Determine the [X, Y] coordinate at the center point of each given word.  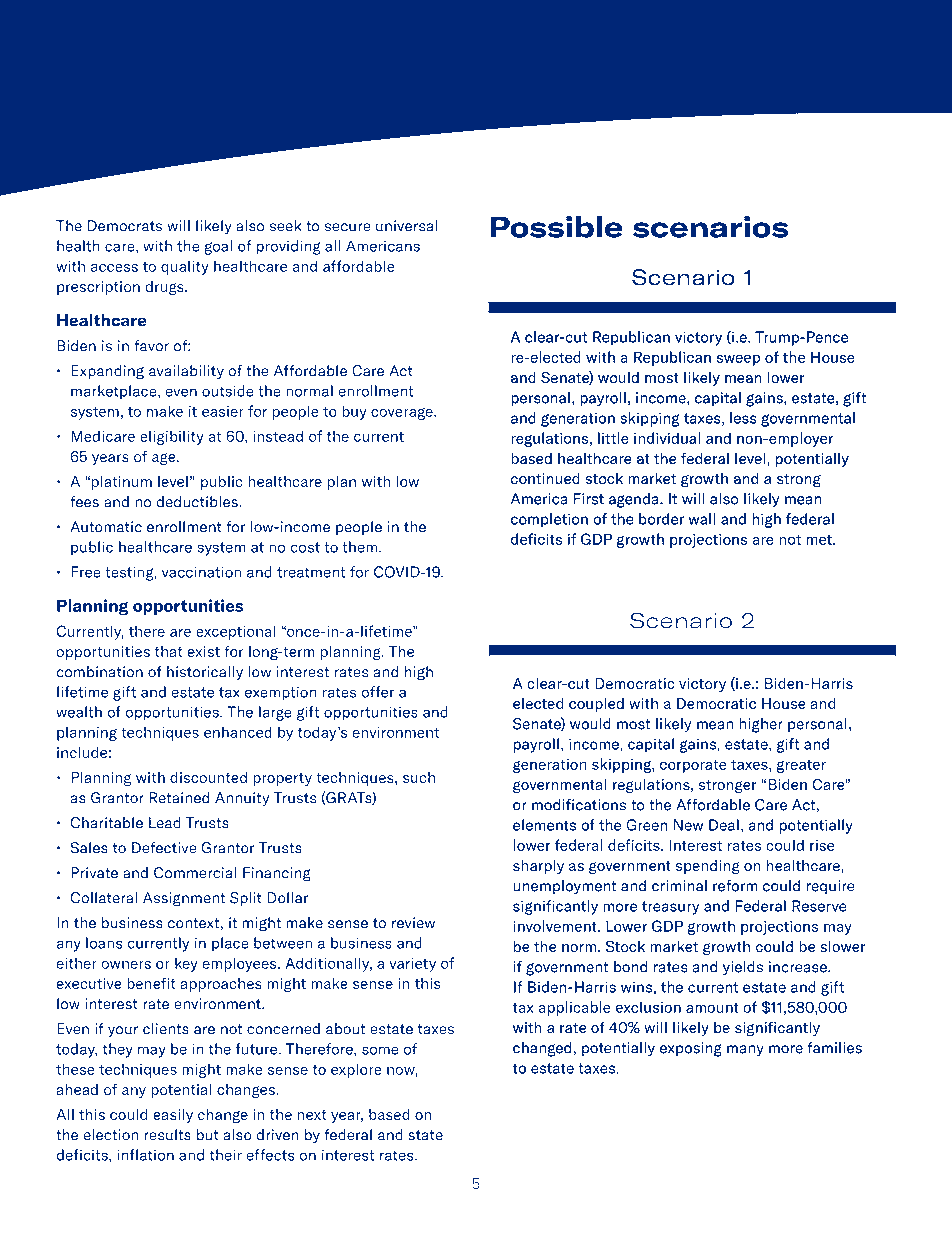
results [167, 1135]
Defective [164, 848]
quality [185, 267]
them [361, 547]
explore [356, 1070]
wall [702, 519]
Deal [724, 825]
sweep [738, 360]
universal [407, 226]
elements [544, 825]
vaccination [201, 572]
